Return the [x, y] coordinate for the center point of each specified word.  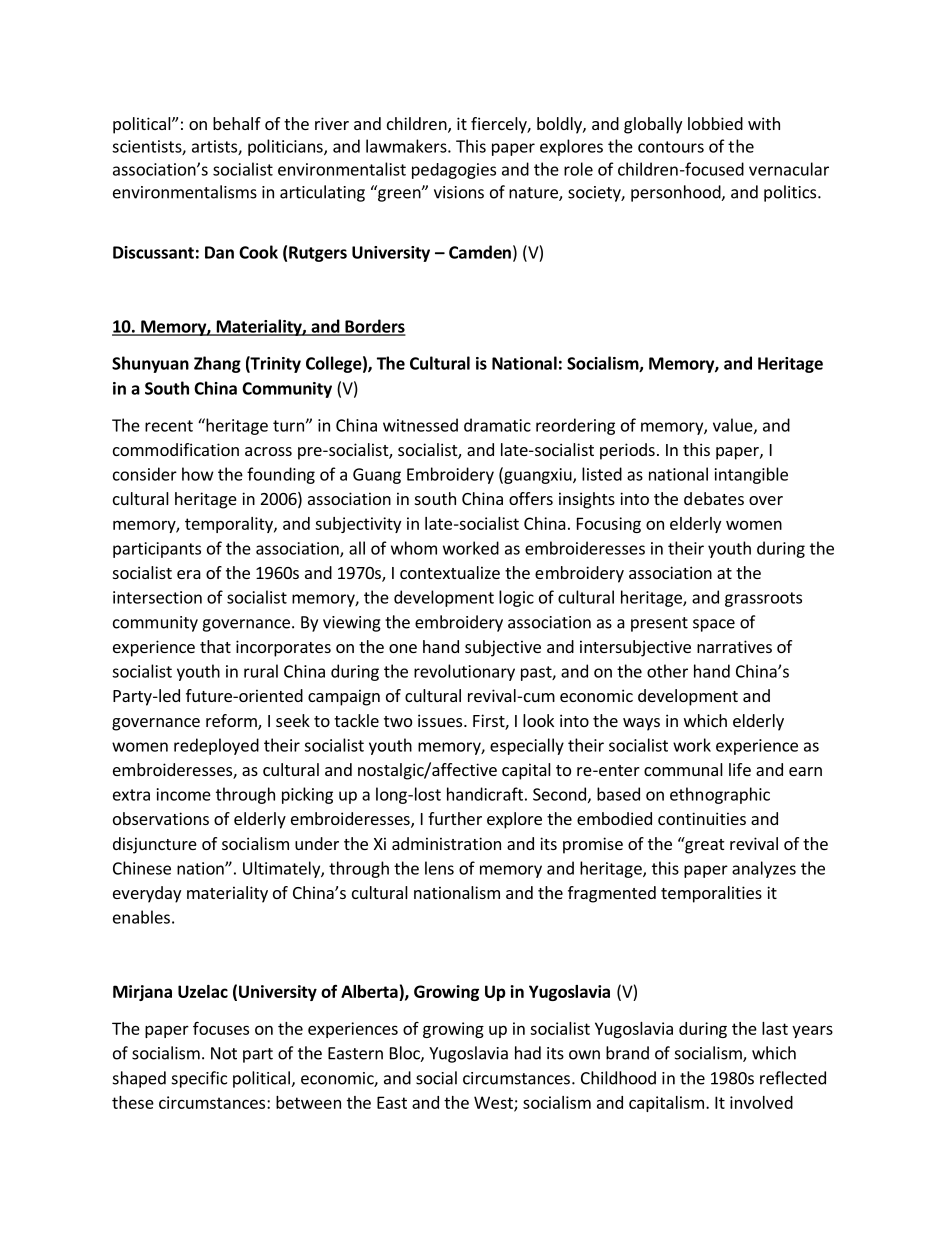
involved [761, 1102]
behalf [237, 123]
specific [199, 1079]
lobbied [715, 123]
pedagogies [454, 171]
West [494, 1103]
